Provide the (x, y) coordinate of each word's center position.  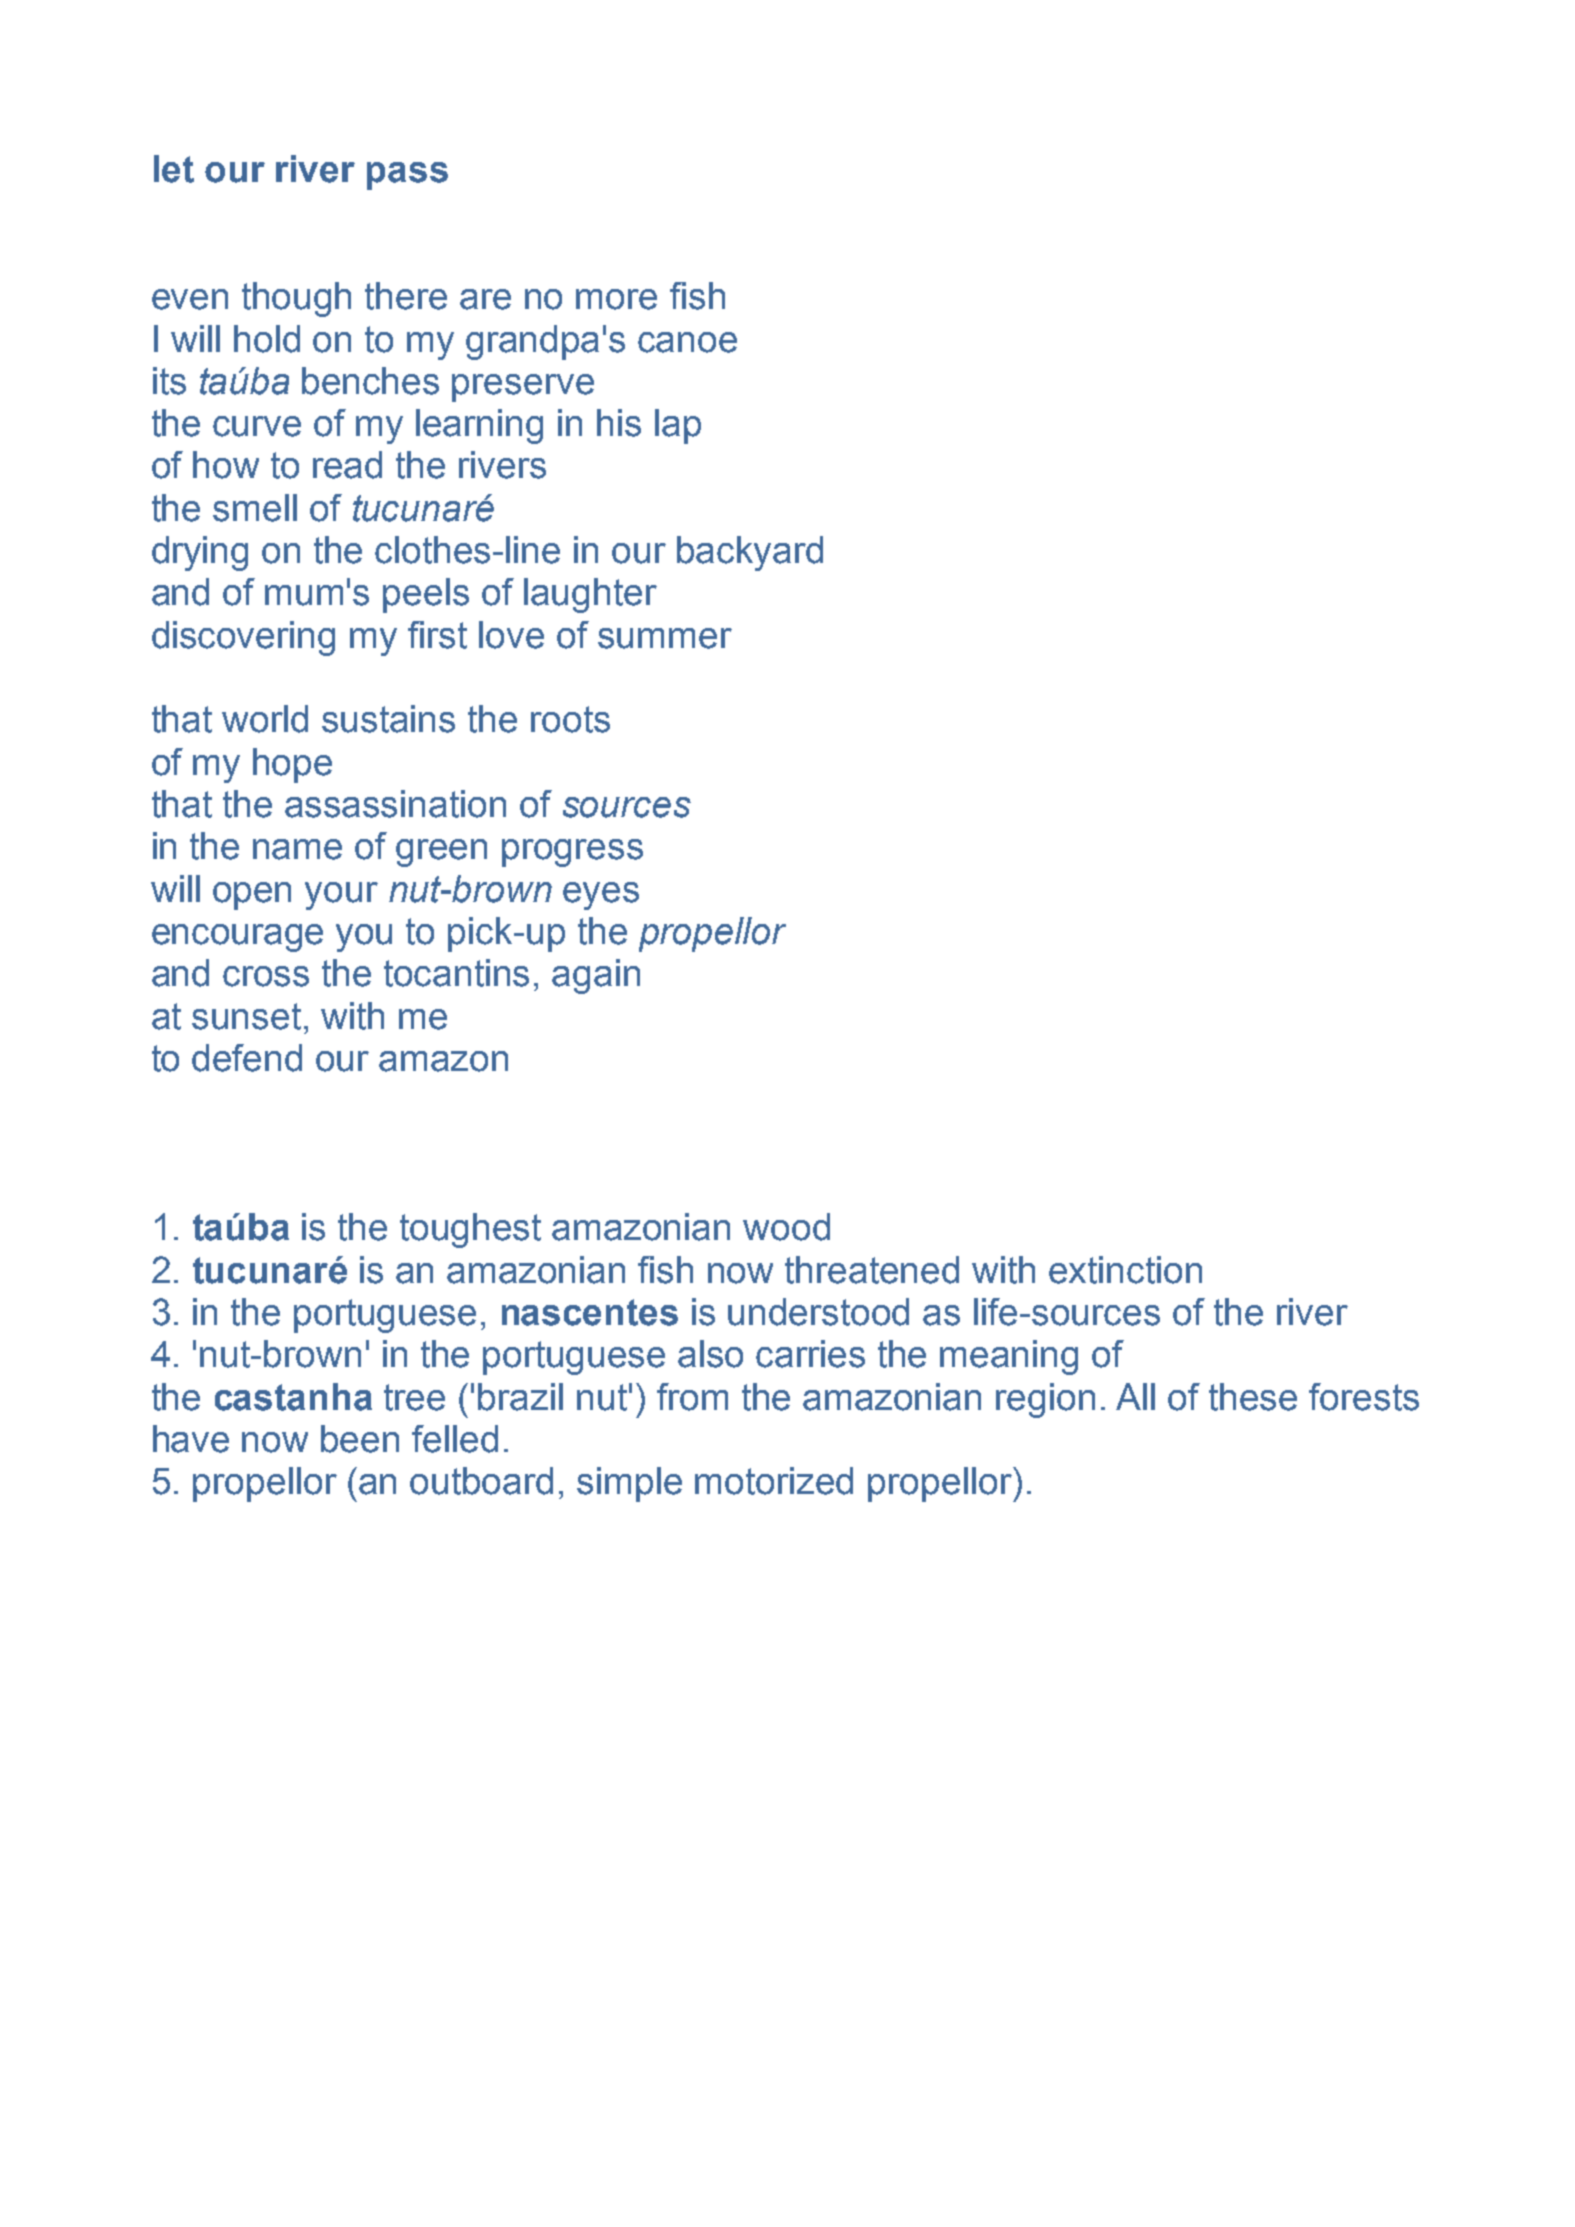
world (265, 719)
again (596, 976)
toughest (470, 1230)
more (616, 299)
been (360, 1439)
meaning (1009, 1357)
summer (665, 638)
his (619, 423)
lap (678, 426)
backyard (750, 553)
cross (266, 976)
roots (570, 719)
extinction (1125, 1270)
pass (407, 176)
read (347, 465)
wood (786, 1227)
